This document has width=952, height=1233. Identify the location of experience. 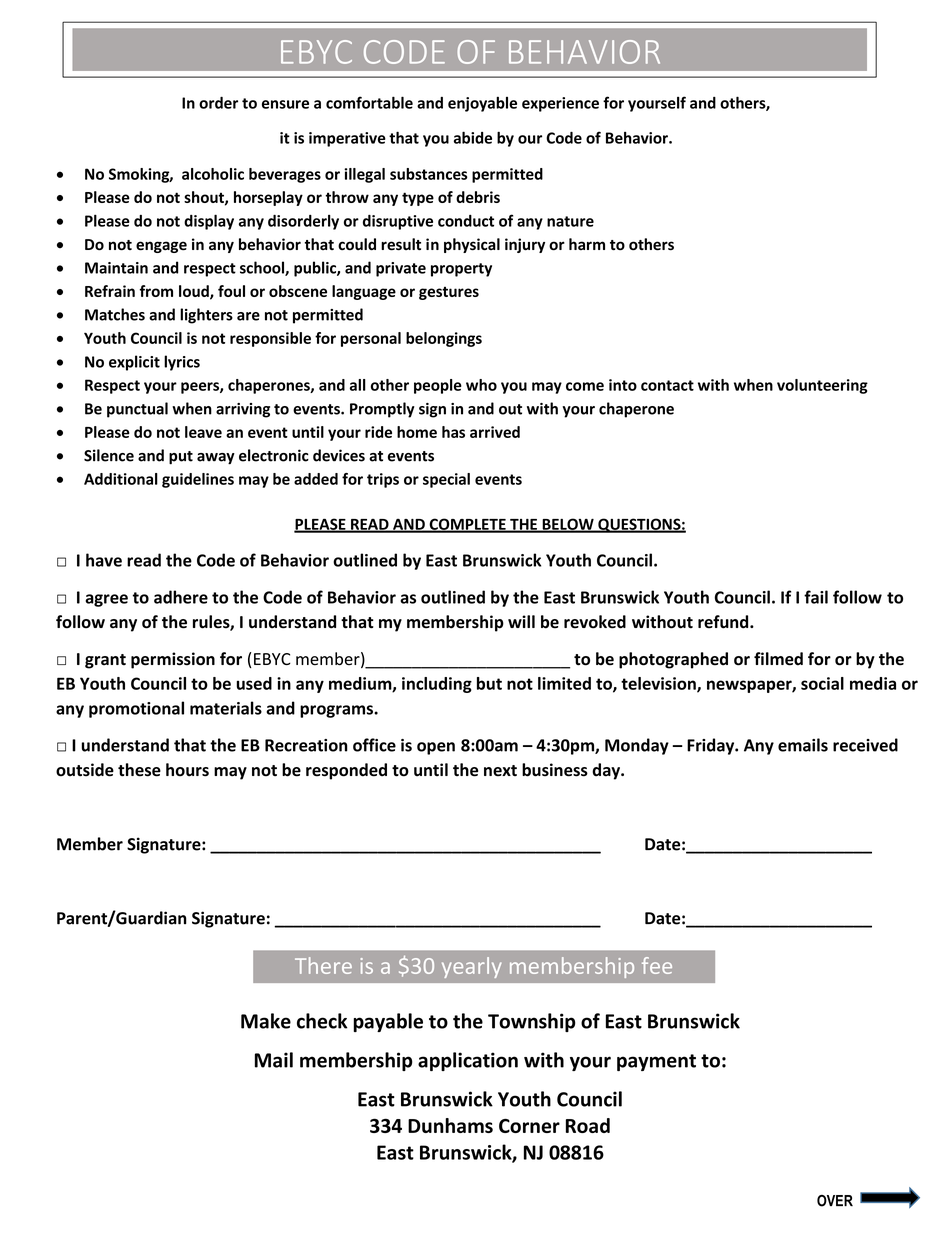
(560, 104).
